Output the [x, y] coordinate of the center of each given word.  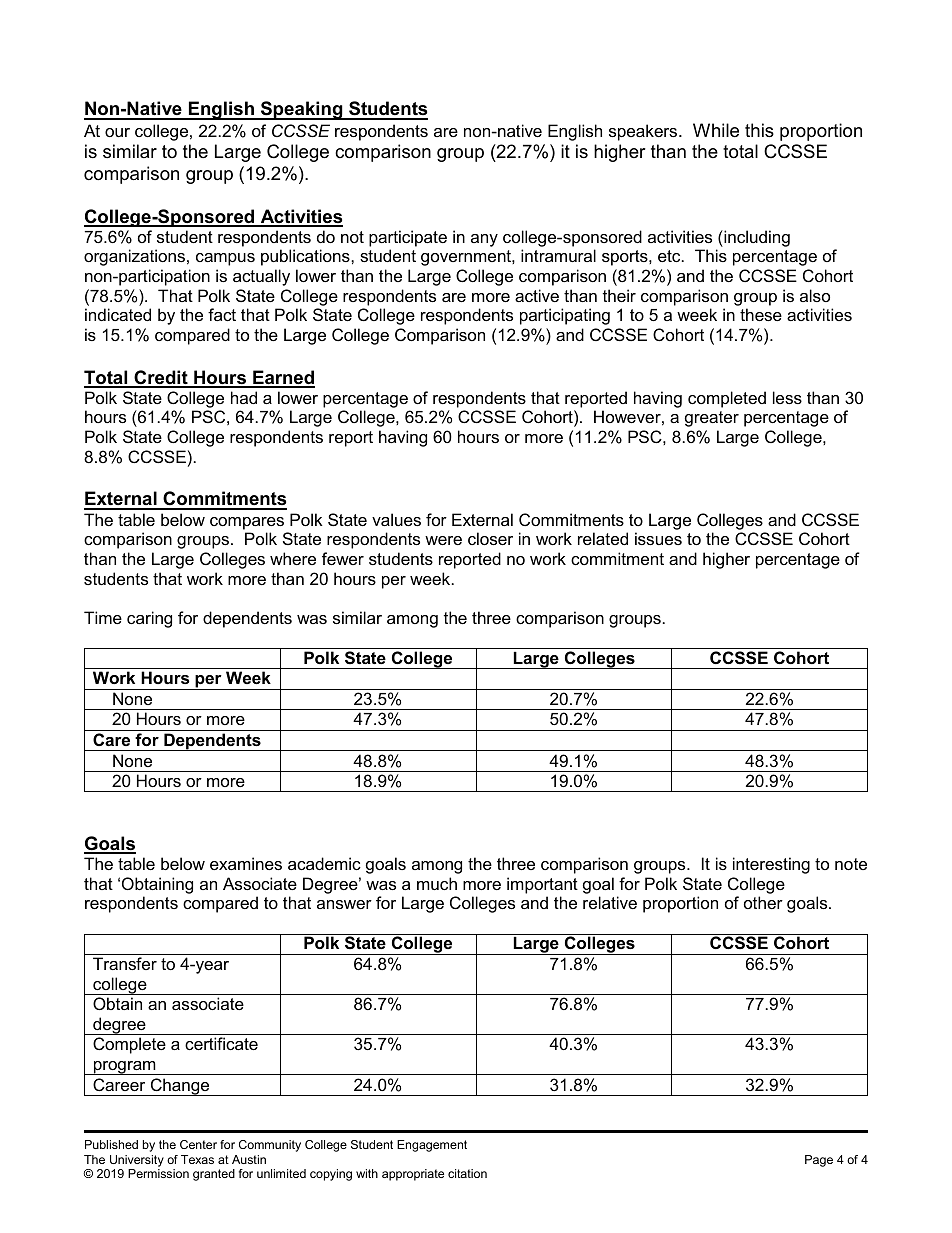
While [716, 130]
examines [246, 863]
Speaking [302, 110]
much [437, 883]
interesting [771, 865]
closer [490, 538]
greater [712, 419]
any [484, 240]
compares [247, 523]
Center [198, 1144]
